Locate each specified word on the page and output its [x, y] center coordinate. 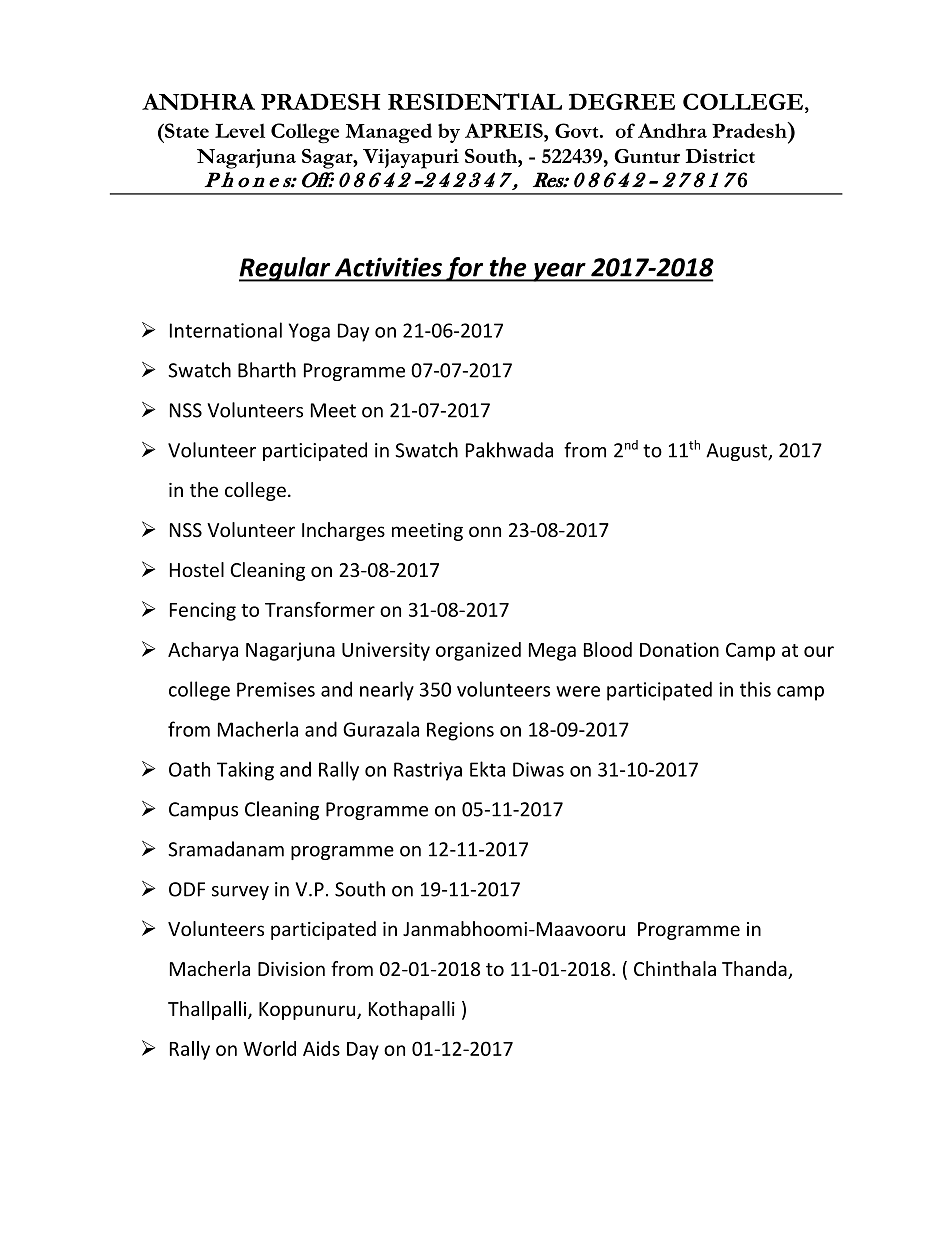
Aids [321, 1048]
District [720, 156]
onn [485, 531]
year [559, 272]
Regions [460, 731]
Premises [276, 689]
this [755, 689]
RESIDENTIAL [475, 101]
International [226, 330]
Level [240, 130]
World [269, 1048]
